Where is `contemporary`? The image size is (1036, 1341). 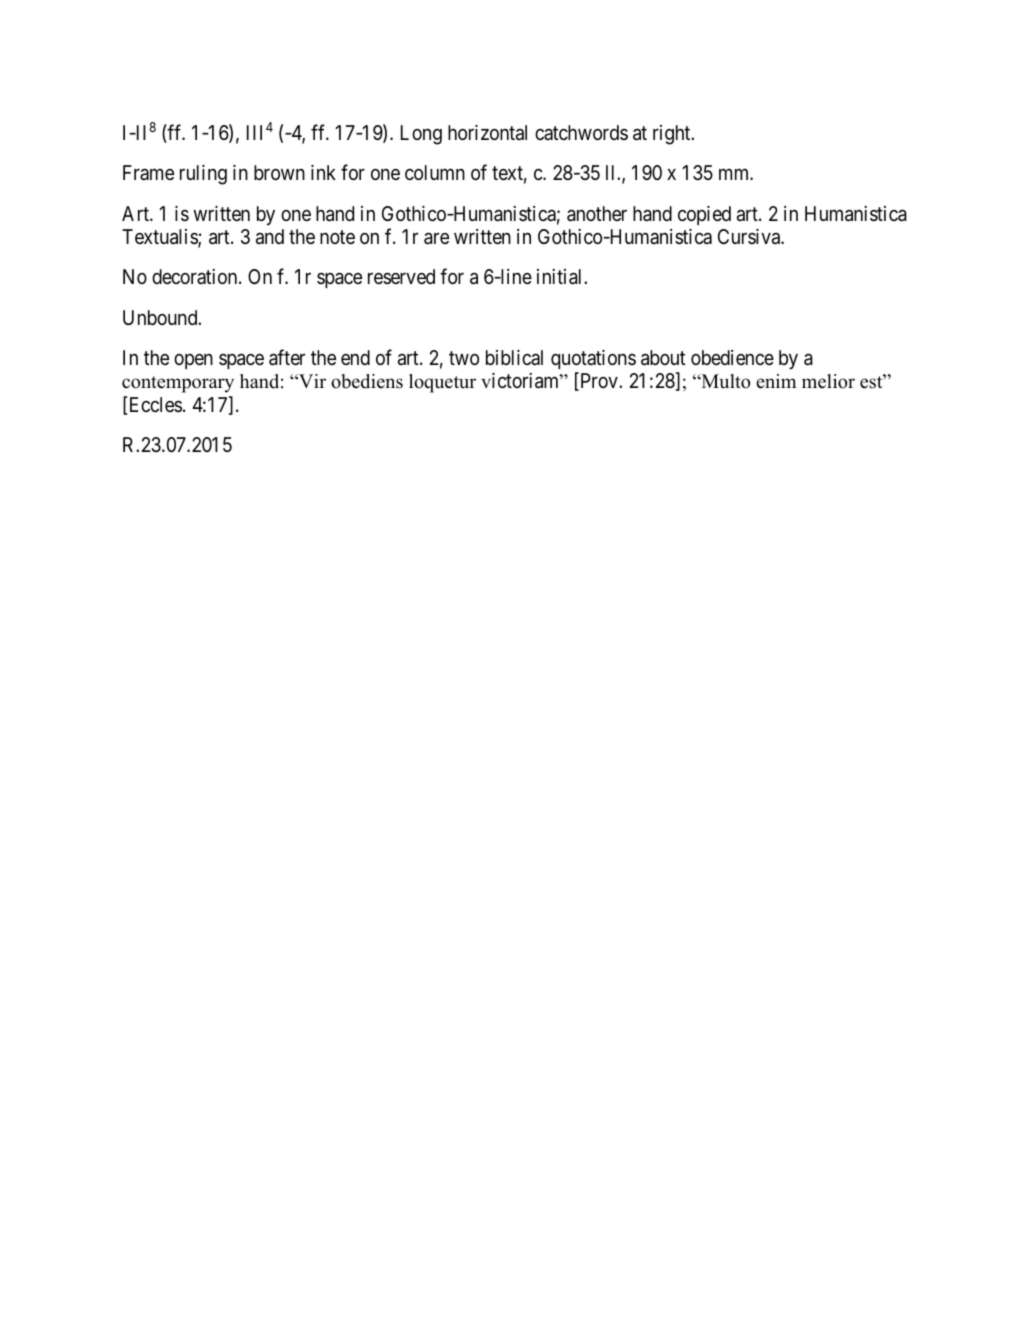
contemporary is located at coordinates (178, 384).
